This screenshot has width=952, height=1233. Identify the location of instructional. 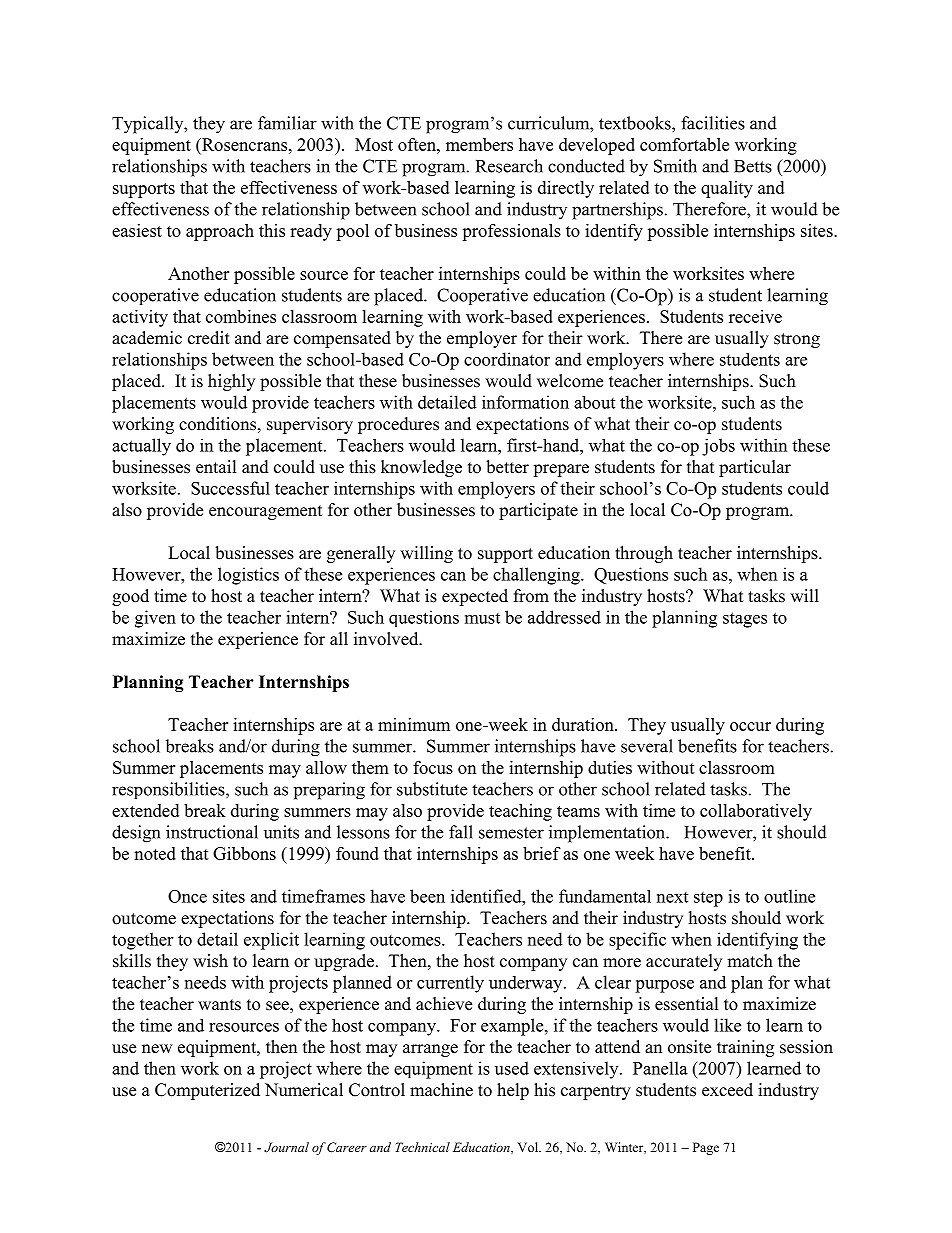
(212, 832).
